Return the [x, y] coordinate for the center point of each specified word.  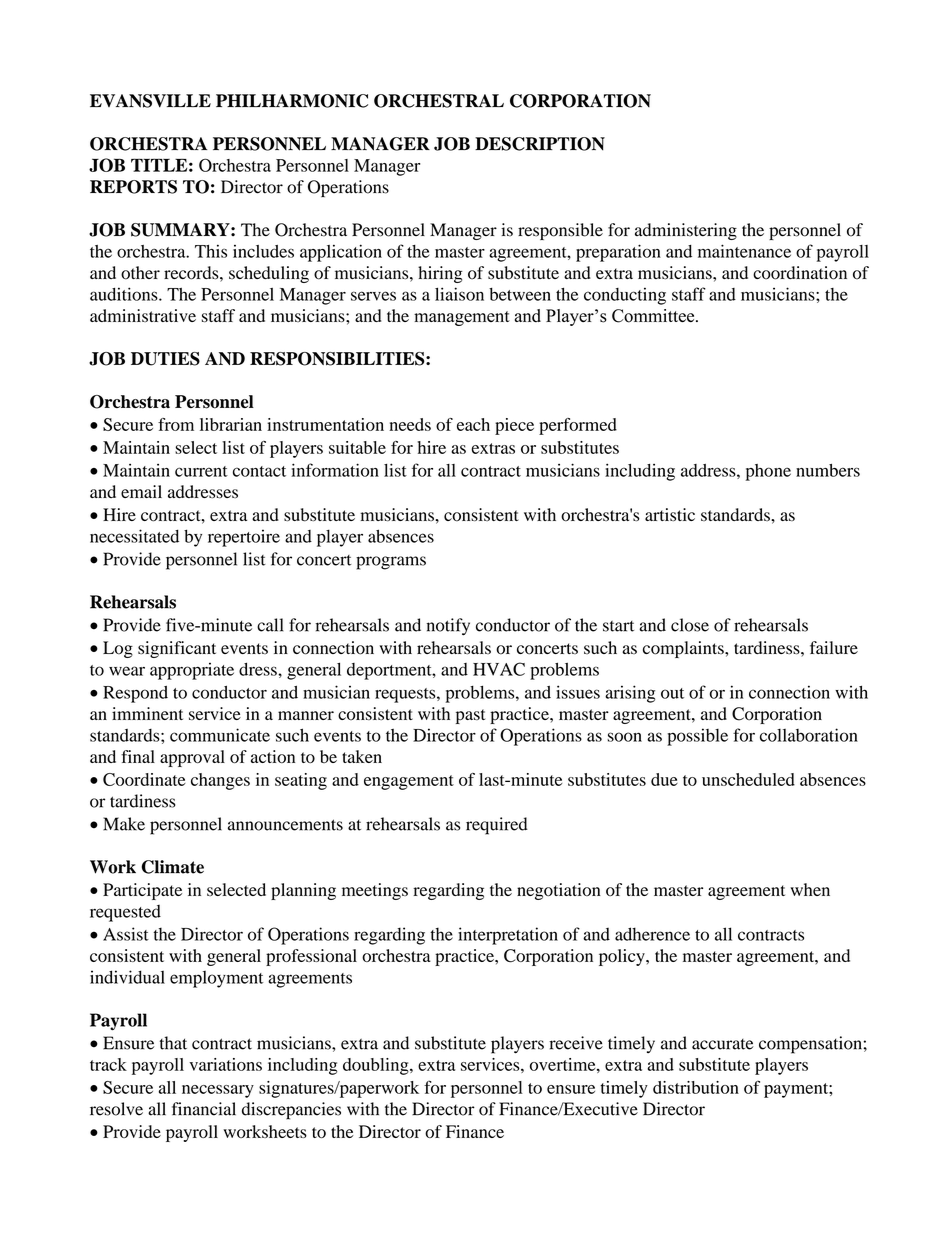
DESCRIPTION [540, 144]
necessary [218, 1091]
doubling [377, 1066]
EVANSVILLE [150, 101]
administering [686, 231]
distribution [696, 1087]
